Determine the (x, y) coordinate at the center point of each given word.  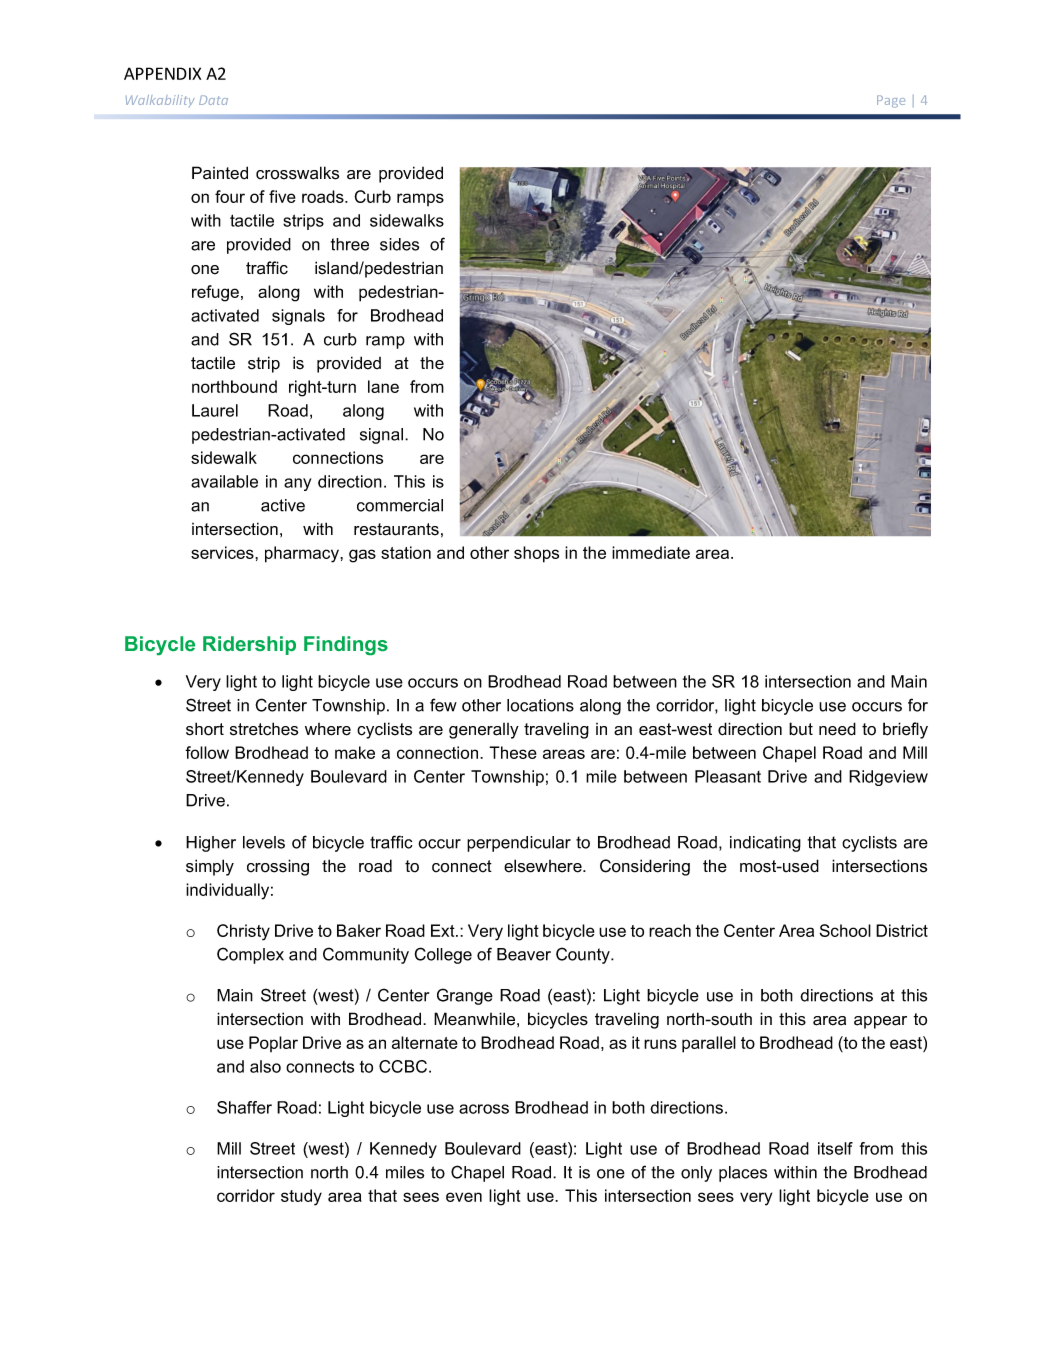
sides (399, 244)
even (464, 1197)
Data (213, 100)
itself (835, 1148)
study (301, 1197)
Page (891, 101)
